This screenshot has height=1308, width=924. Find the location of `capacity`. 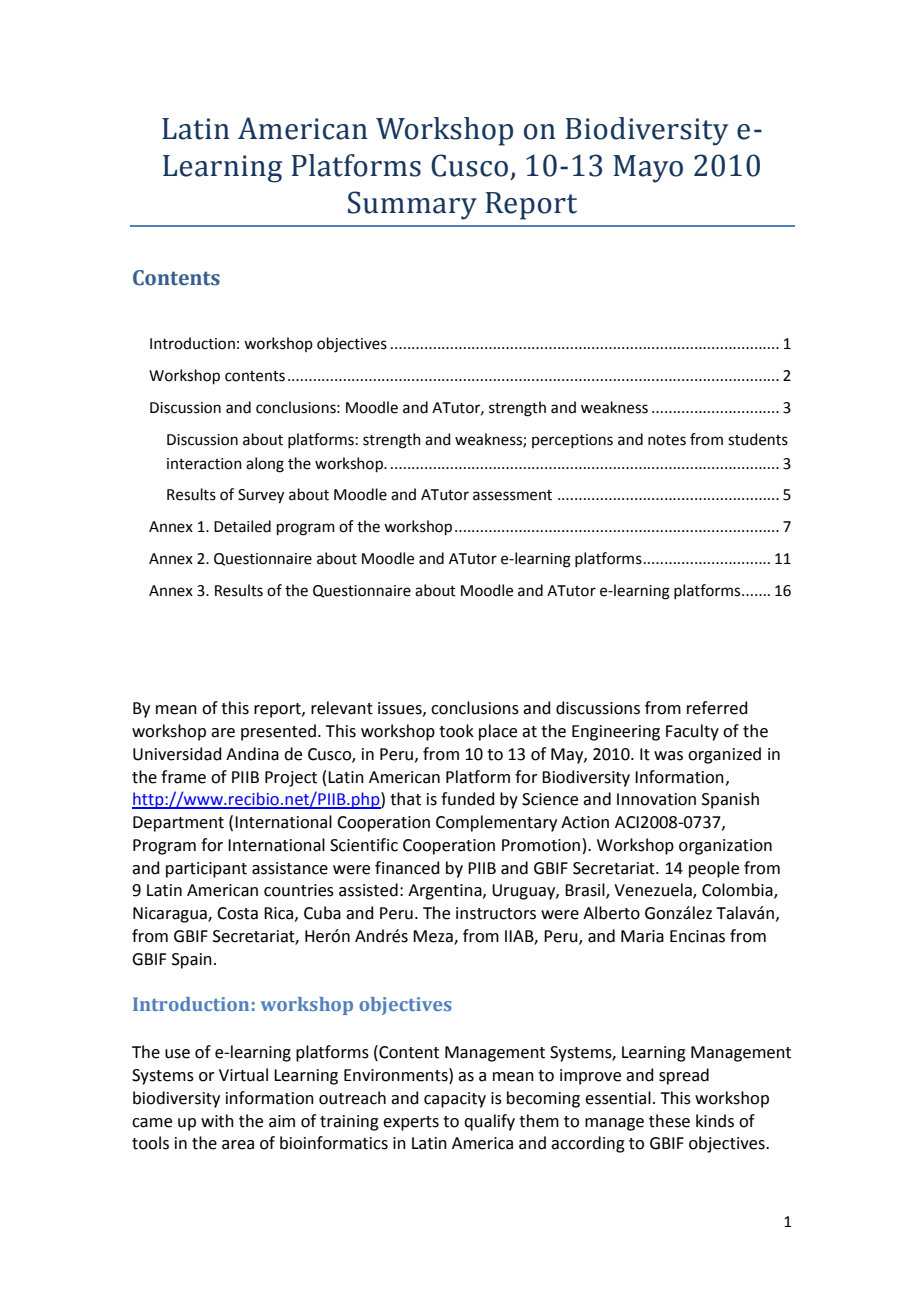

capacity is located at coordinates (455, 1100).
